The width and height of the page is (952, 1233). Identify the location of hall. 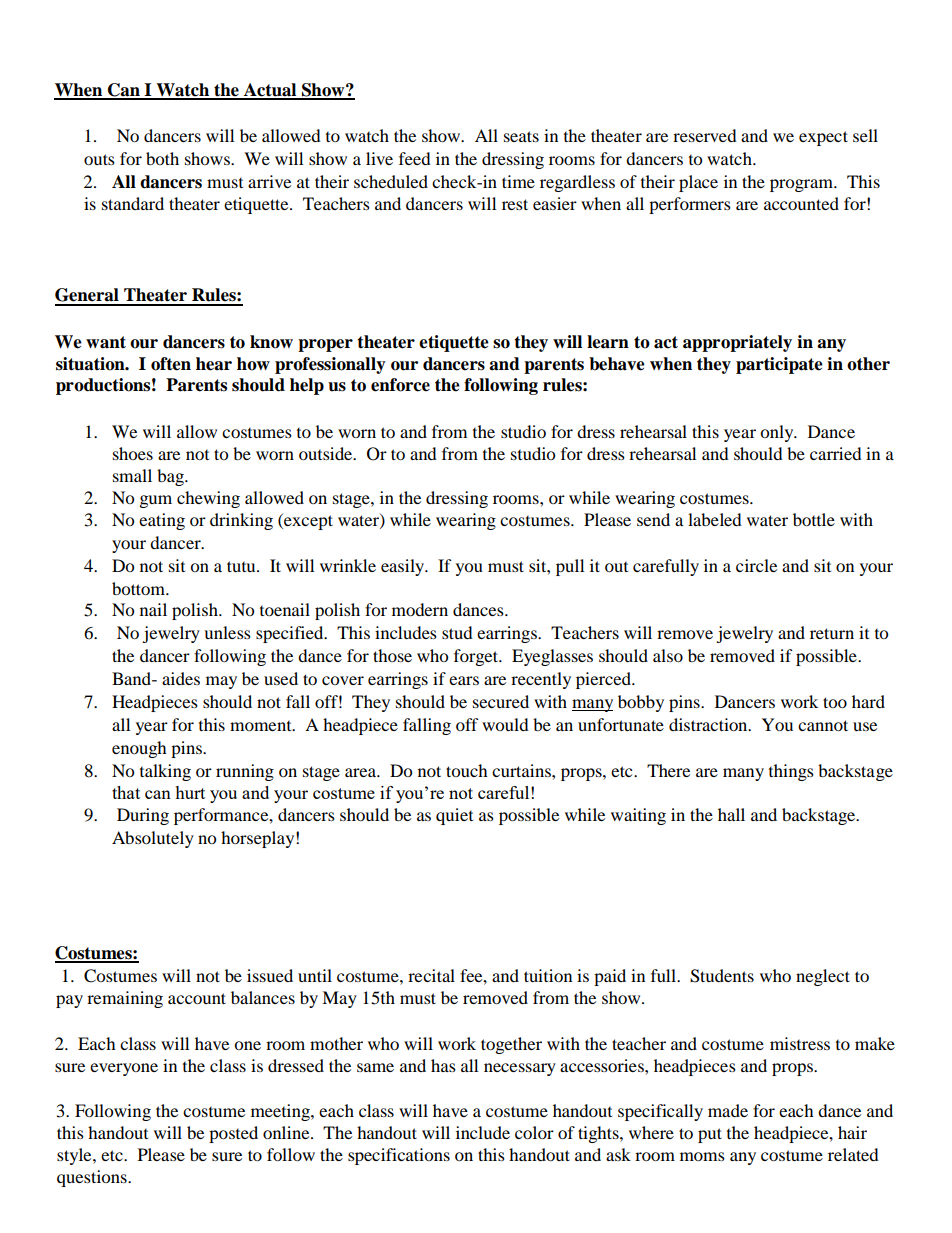
(731, 814).
